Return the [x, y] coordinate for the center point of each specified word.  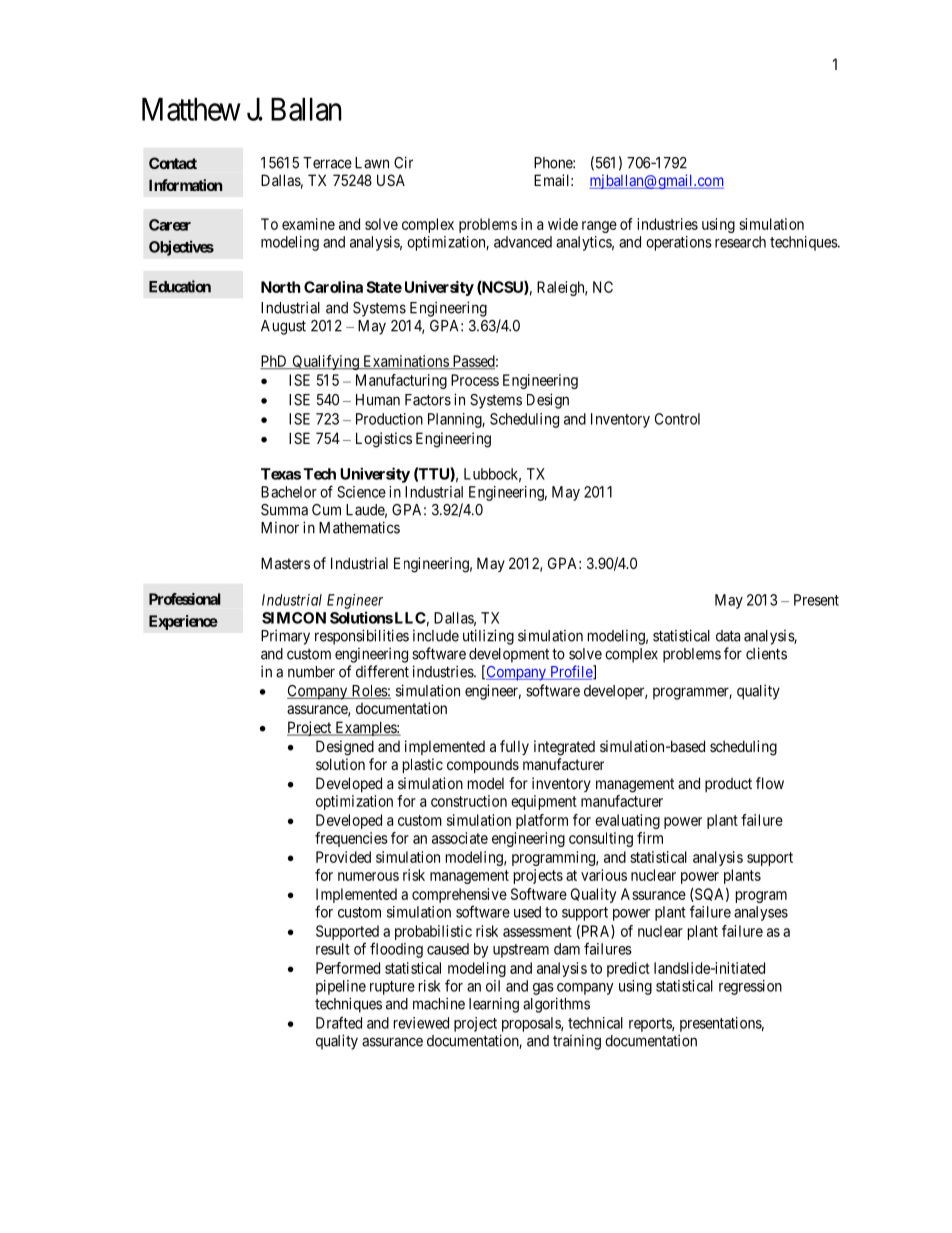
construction [469, 801]
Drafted [339, 1022]
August [283, 327]
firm [650, 838]
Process [475, 380]
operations [679, 243]
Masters [285, 563]
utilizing [488, 637]
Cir [403, 162]
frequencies [351, 839]
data [728, 636]
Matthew [191, 109]
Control [677, 419]
